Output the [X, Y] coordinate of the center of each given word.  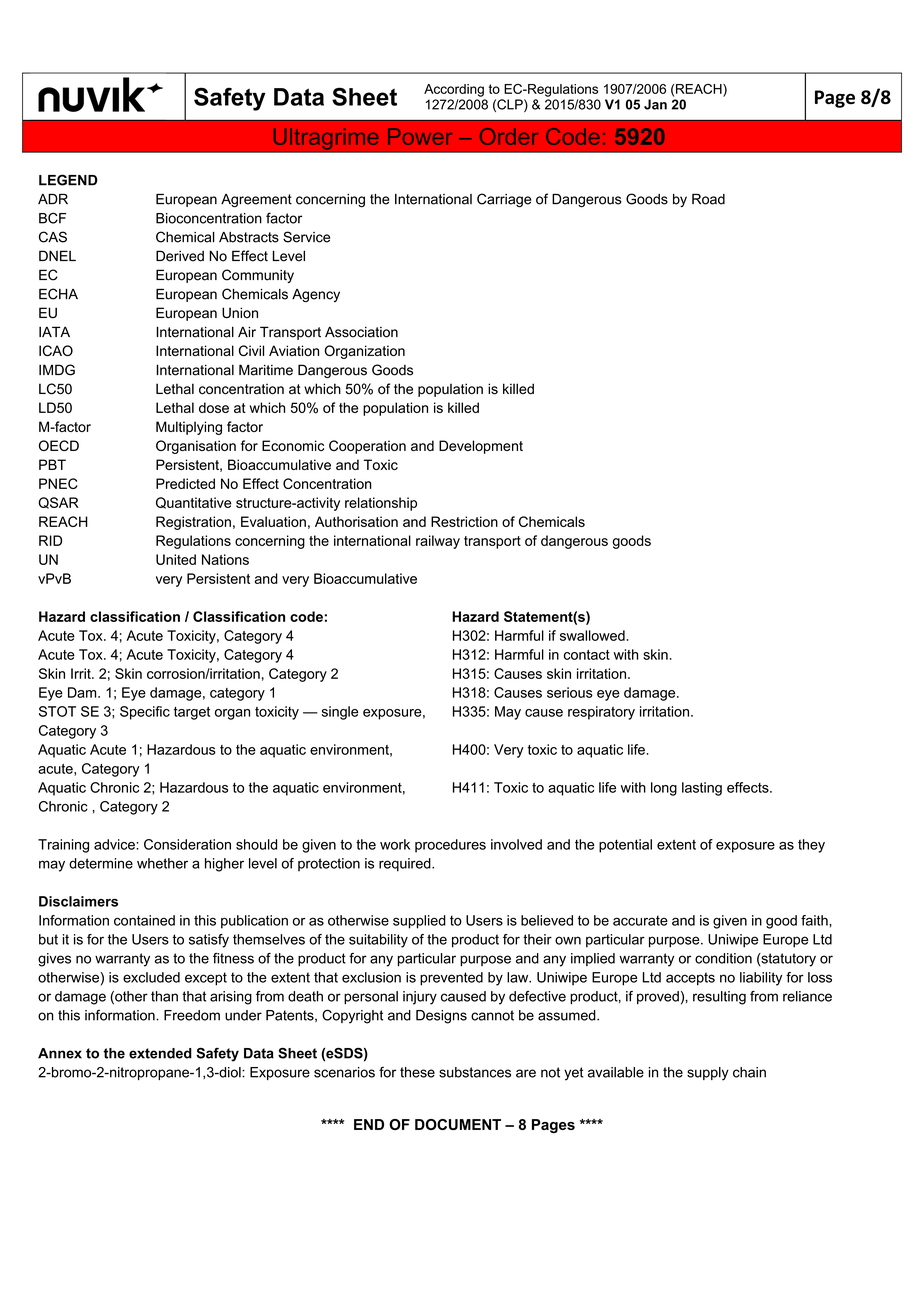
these [417, 1072]
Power [420, 136]
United [176, 559]
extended [160, 1053]
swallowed [592, 635]
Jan [655, 104]
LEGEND [68, 180]
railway [438, 542]
